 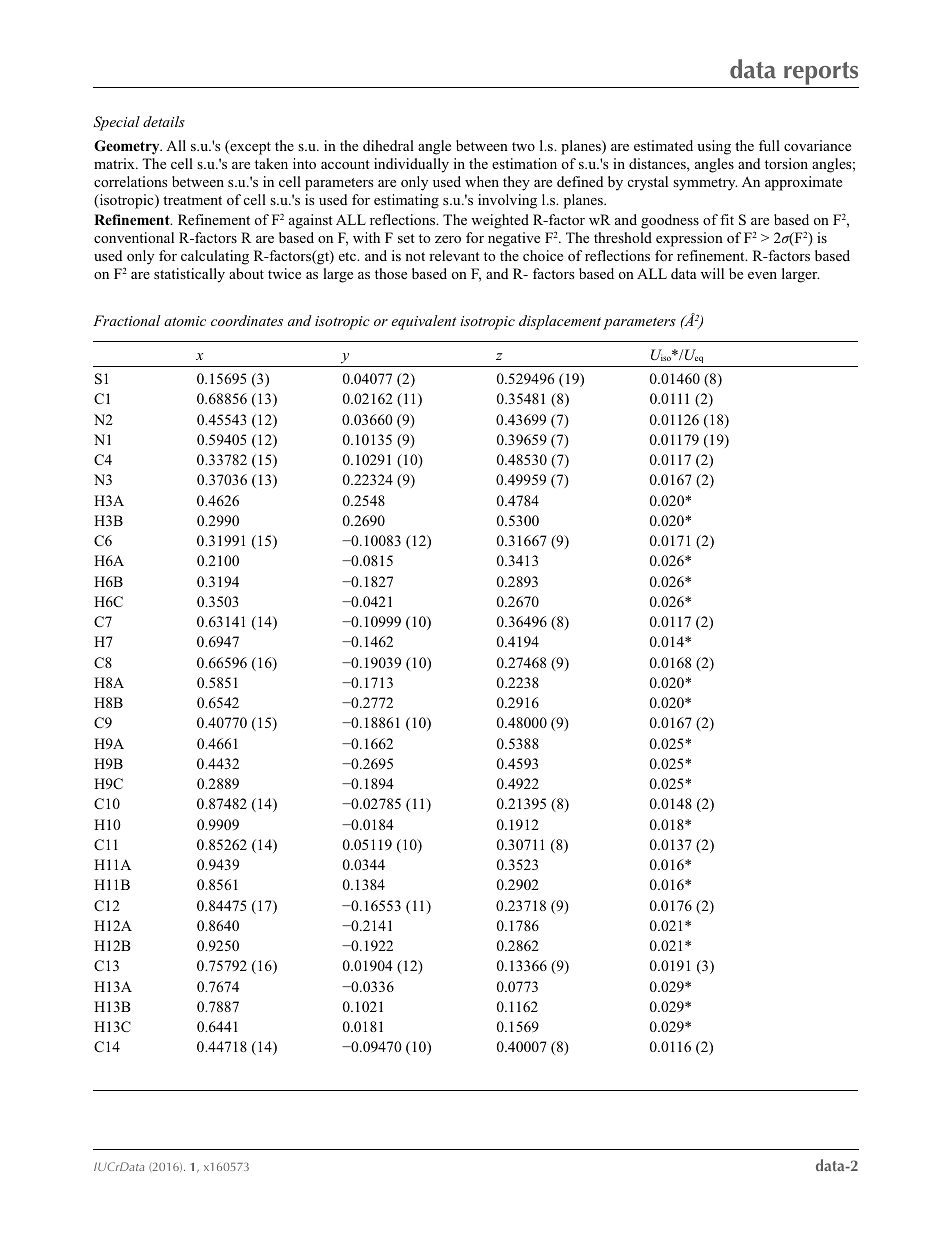 I want to click on estimation, so click(x=524, y=163).
